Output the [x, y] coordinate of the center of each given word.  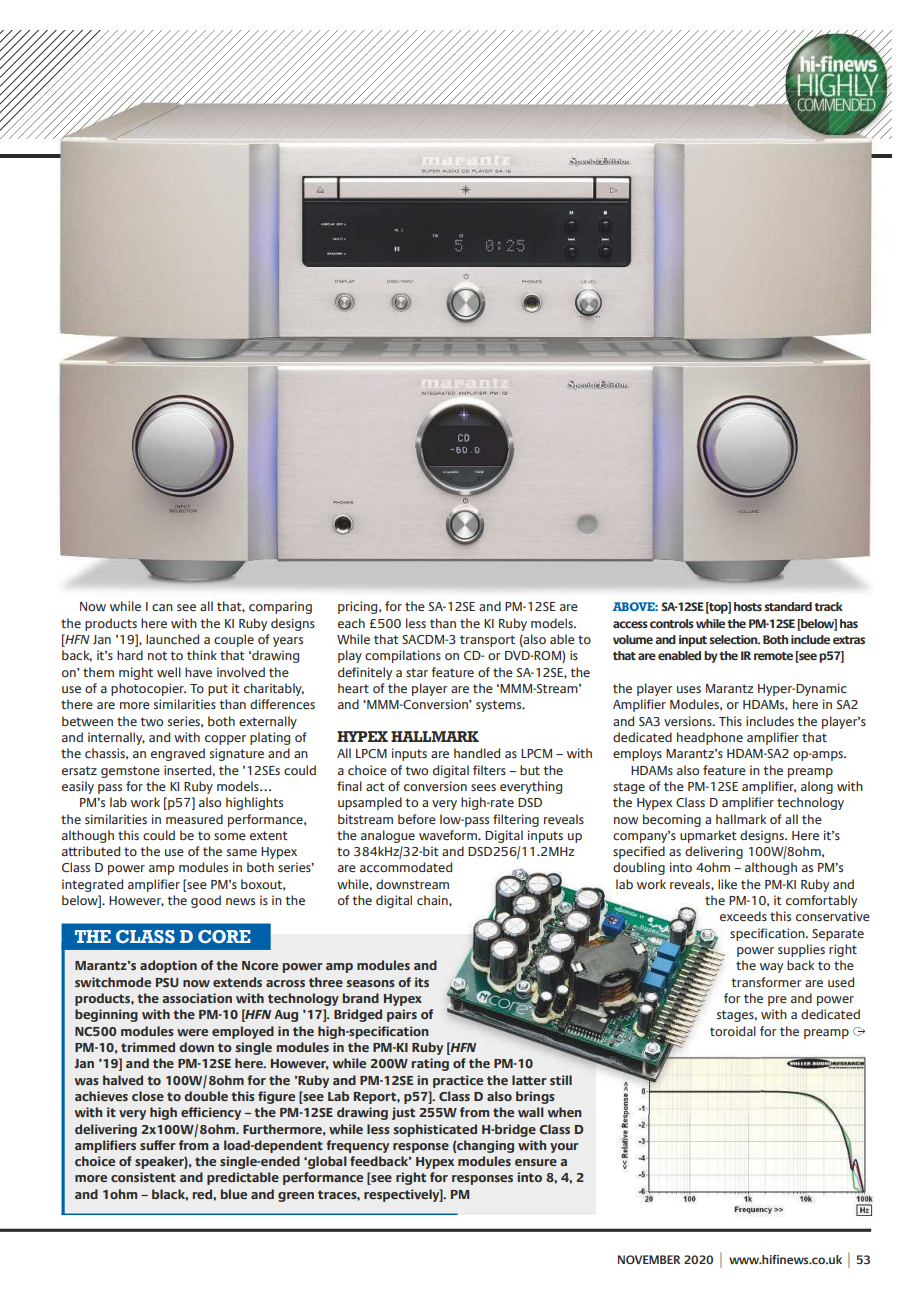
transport [487, 641]
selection [734, 639]
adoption [168, 966]
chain [433, 900]
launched [172, 639]
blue [234, 1194]
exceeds [743, 916]
